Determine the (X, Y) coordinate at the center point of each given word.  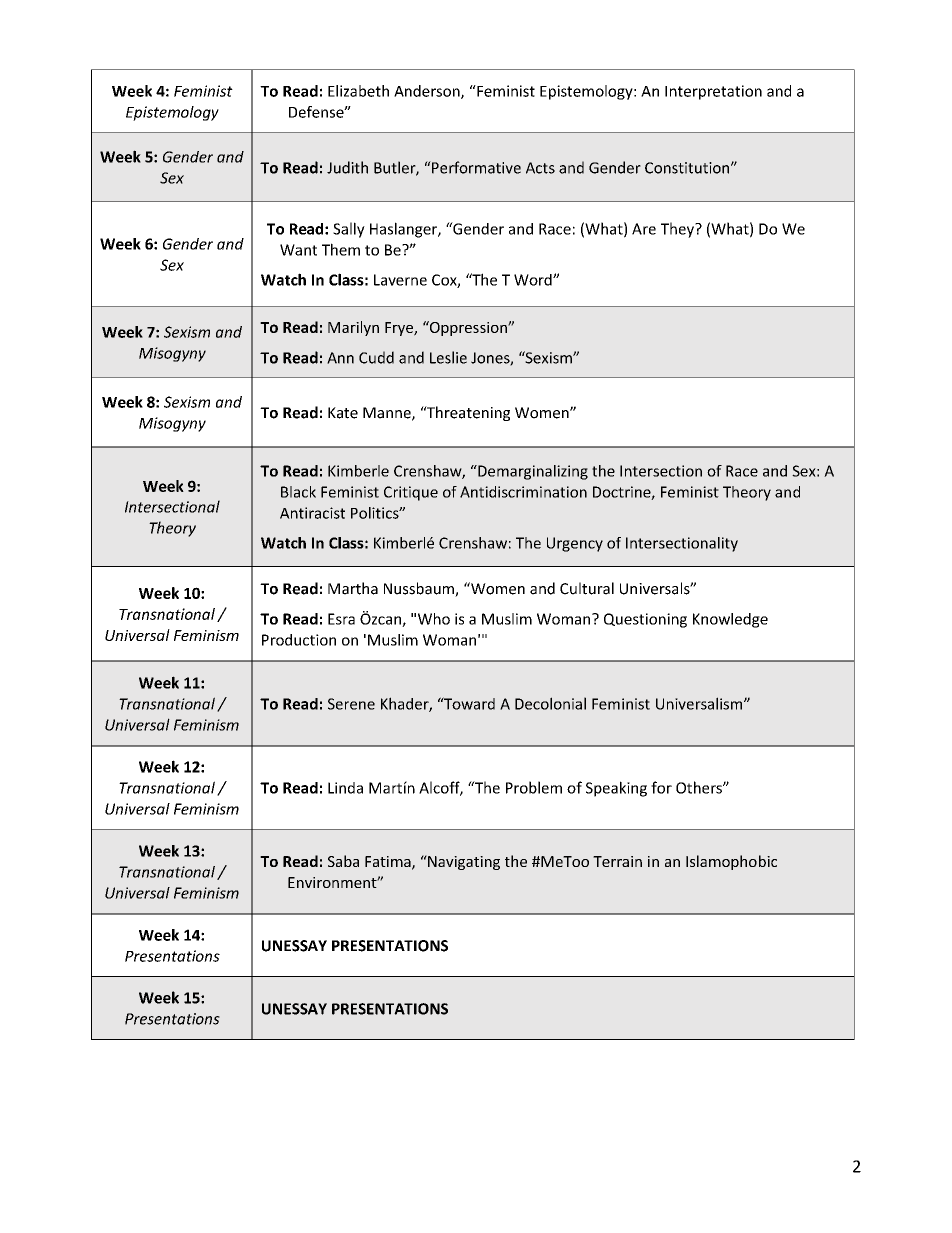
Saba (343, 861)
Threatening (467, 413)
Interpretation (713, 92)
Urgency (575, 544)
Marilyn (353, 328)
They (678, 230)
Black (298, 492)
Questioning (645, 620)
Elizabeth (358, 91)
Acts (540, 168)
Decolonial (550, 703)
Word (534, 280)
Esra (341, 619)
